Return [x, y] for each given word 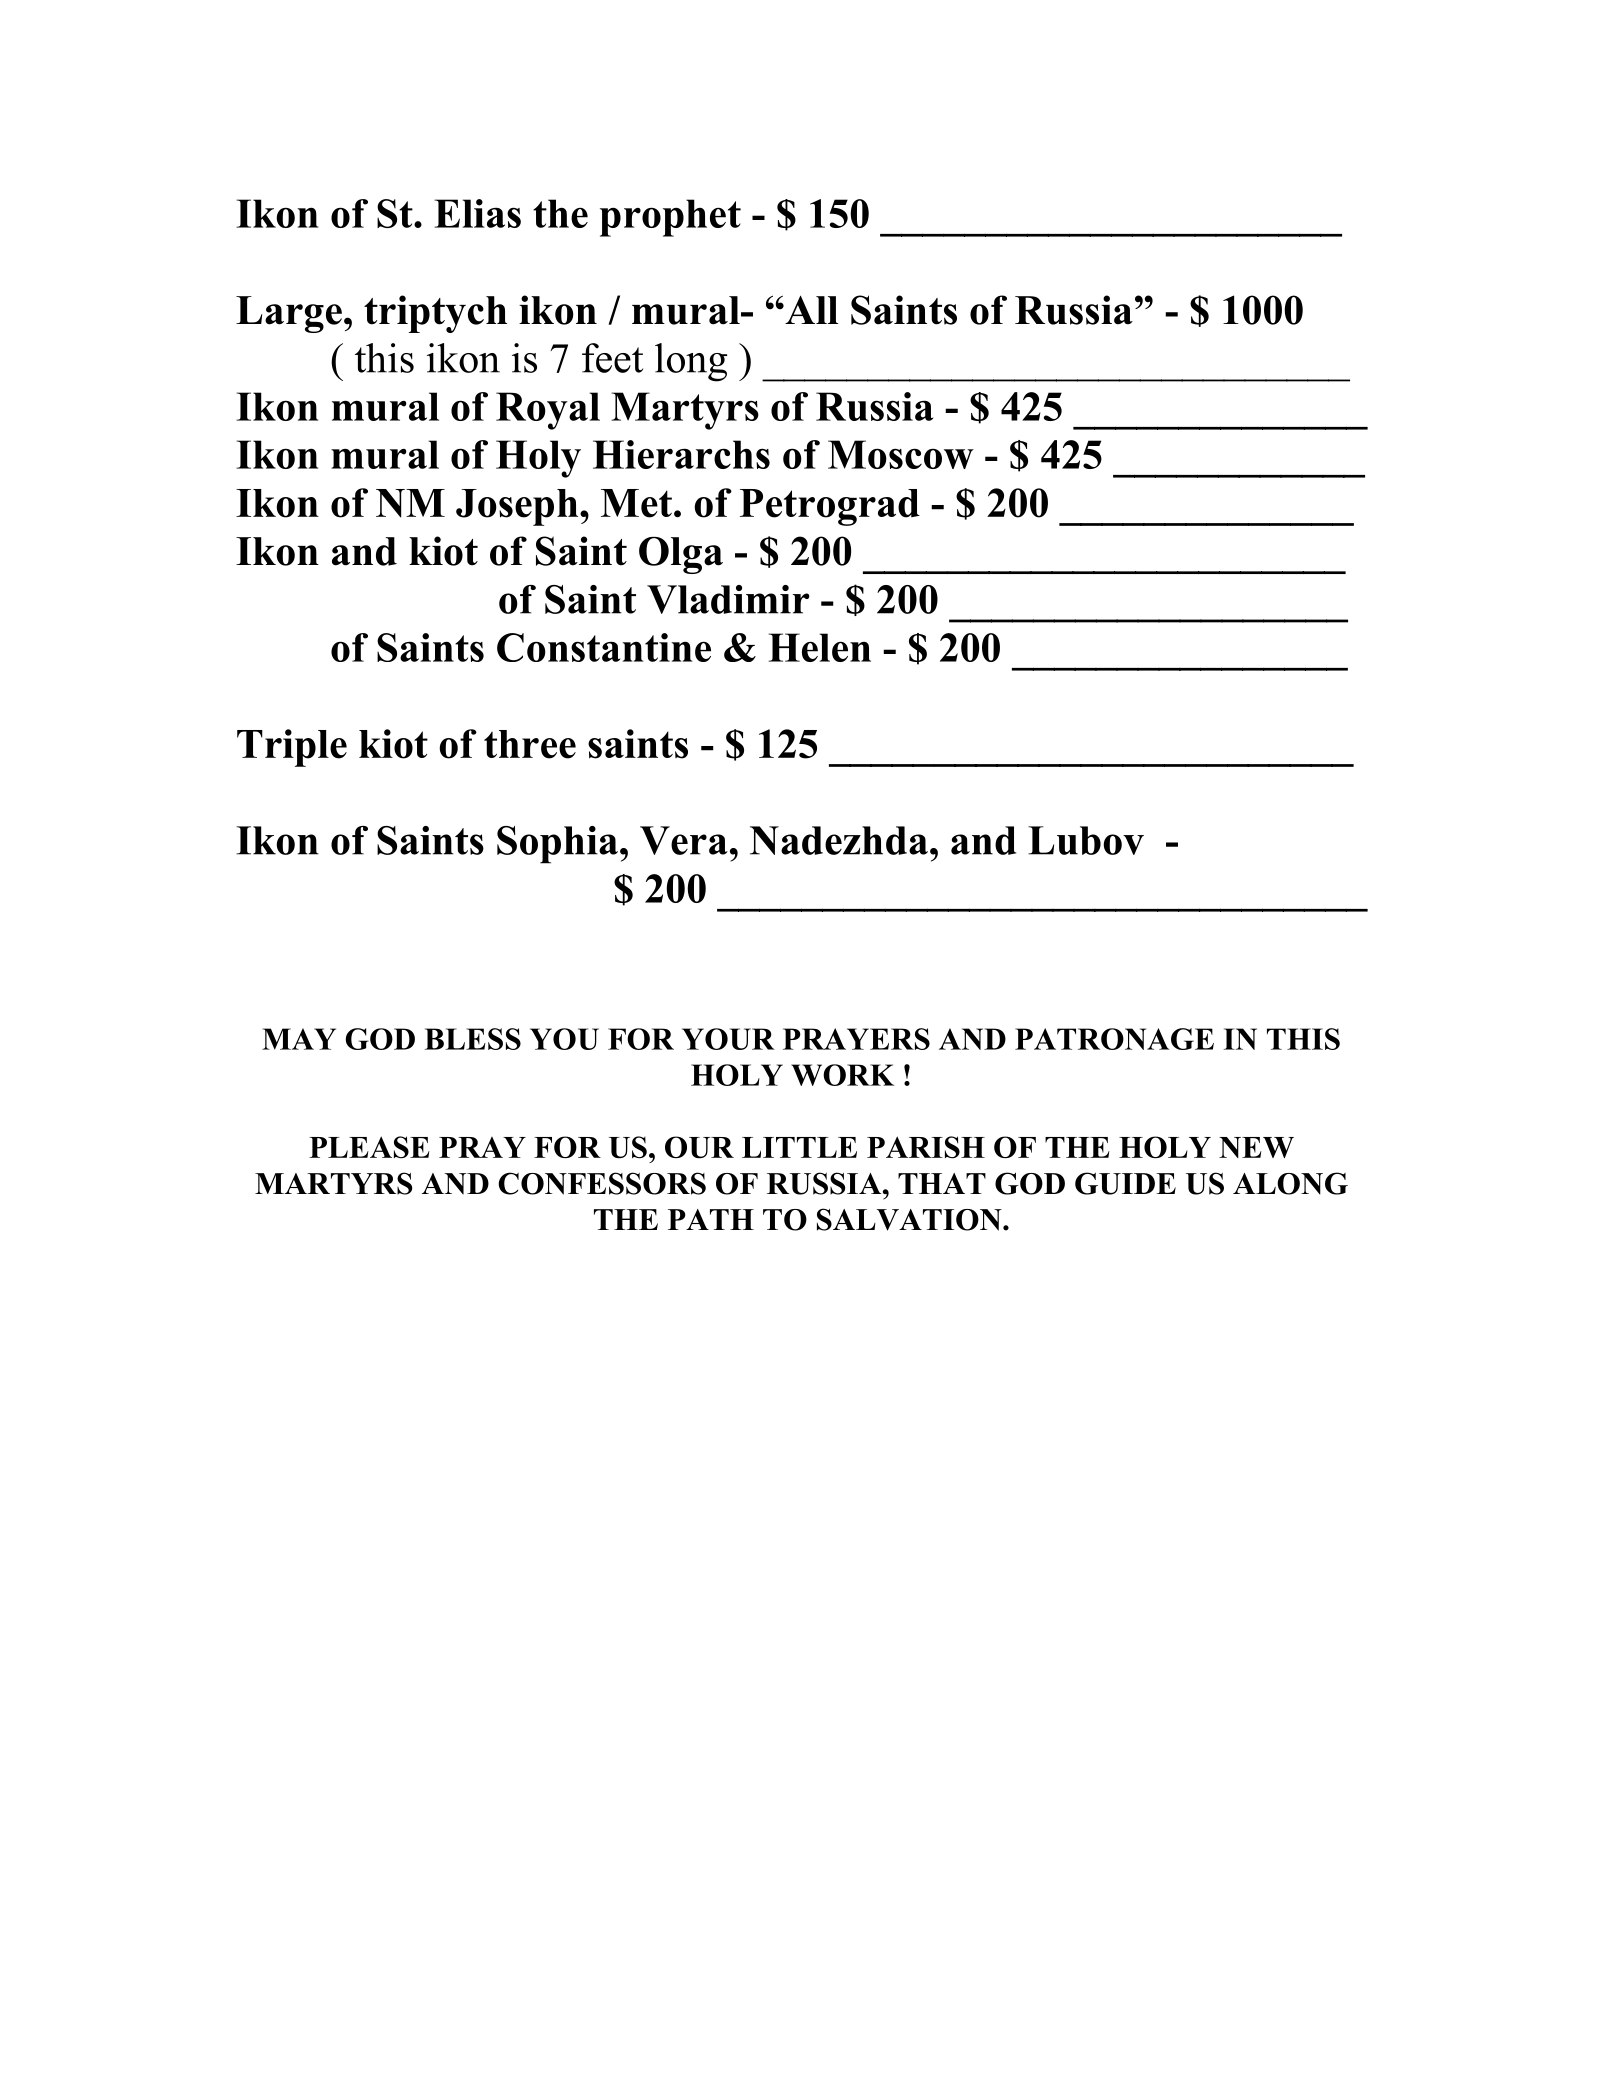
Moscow [901, 454]
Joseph [517, 507]
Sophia [559, 845]
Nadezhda [839, 840]
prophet [670, 218]
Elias [477, 213]
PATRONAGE [1114, 1039]
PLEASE [369, 1147]
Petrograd [830, 507]
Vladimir [728, 599]
